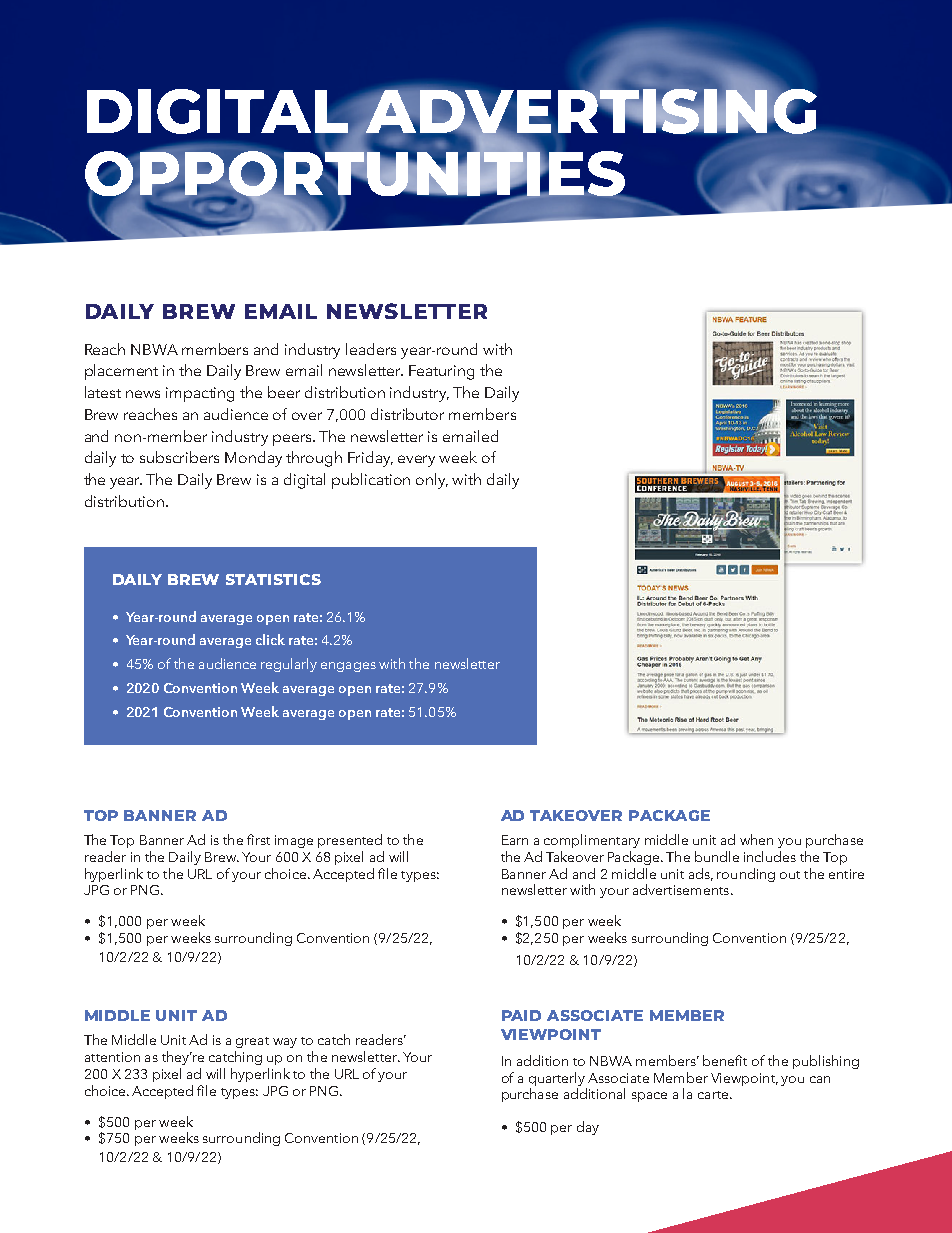 Image resolution: width=952 pixels, height=1233 pixels. Describe the element at coordinates (407, 414) in the page. I see `distributor` at that location.
